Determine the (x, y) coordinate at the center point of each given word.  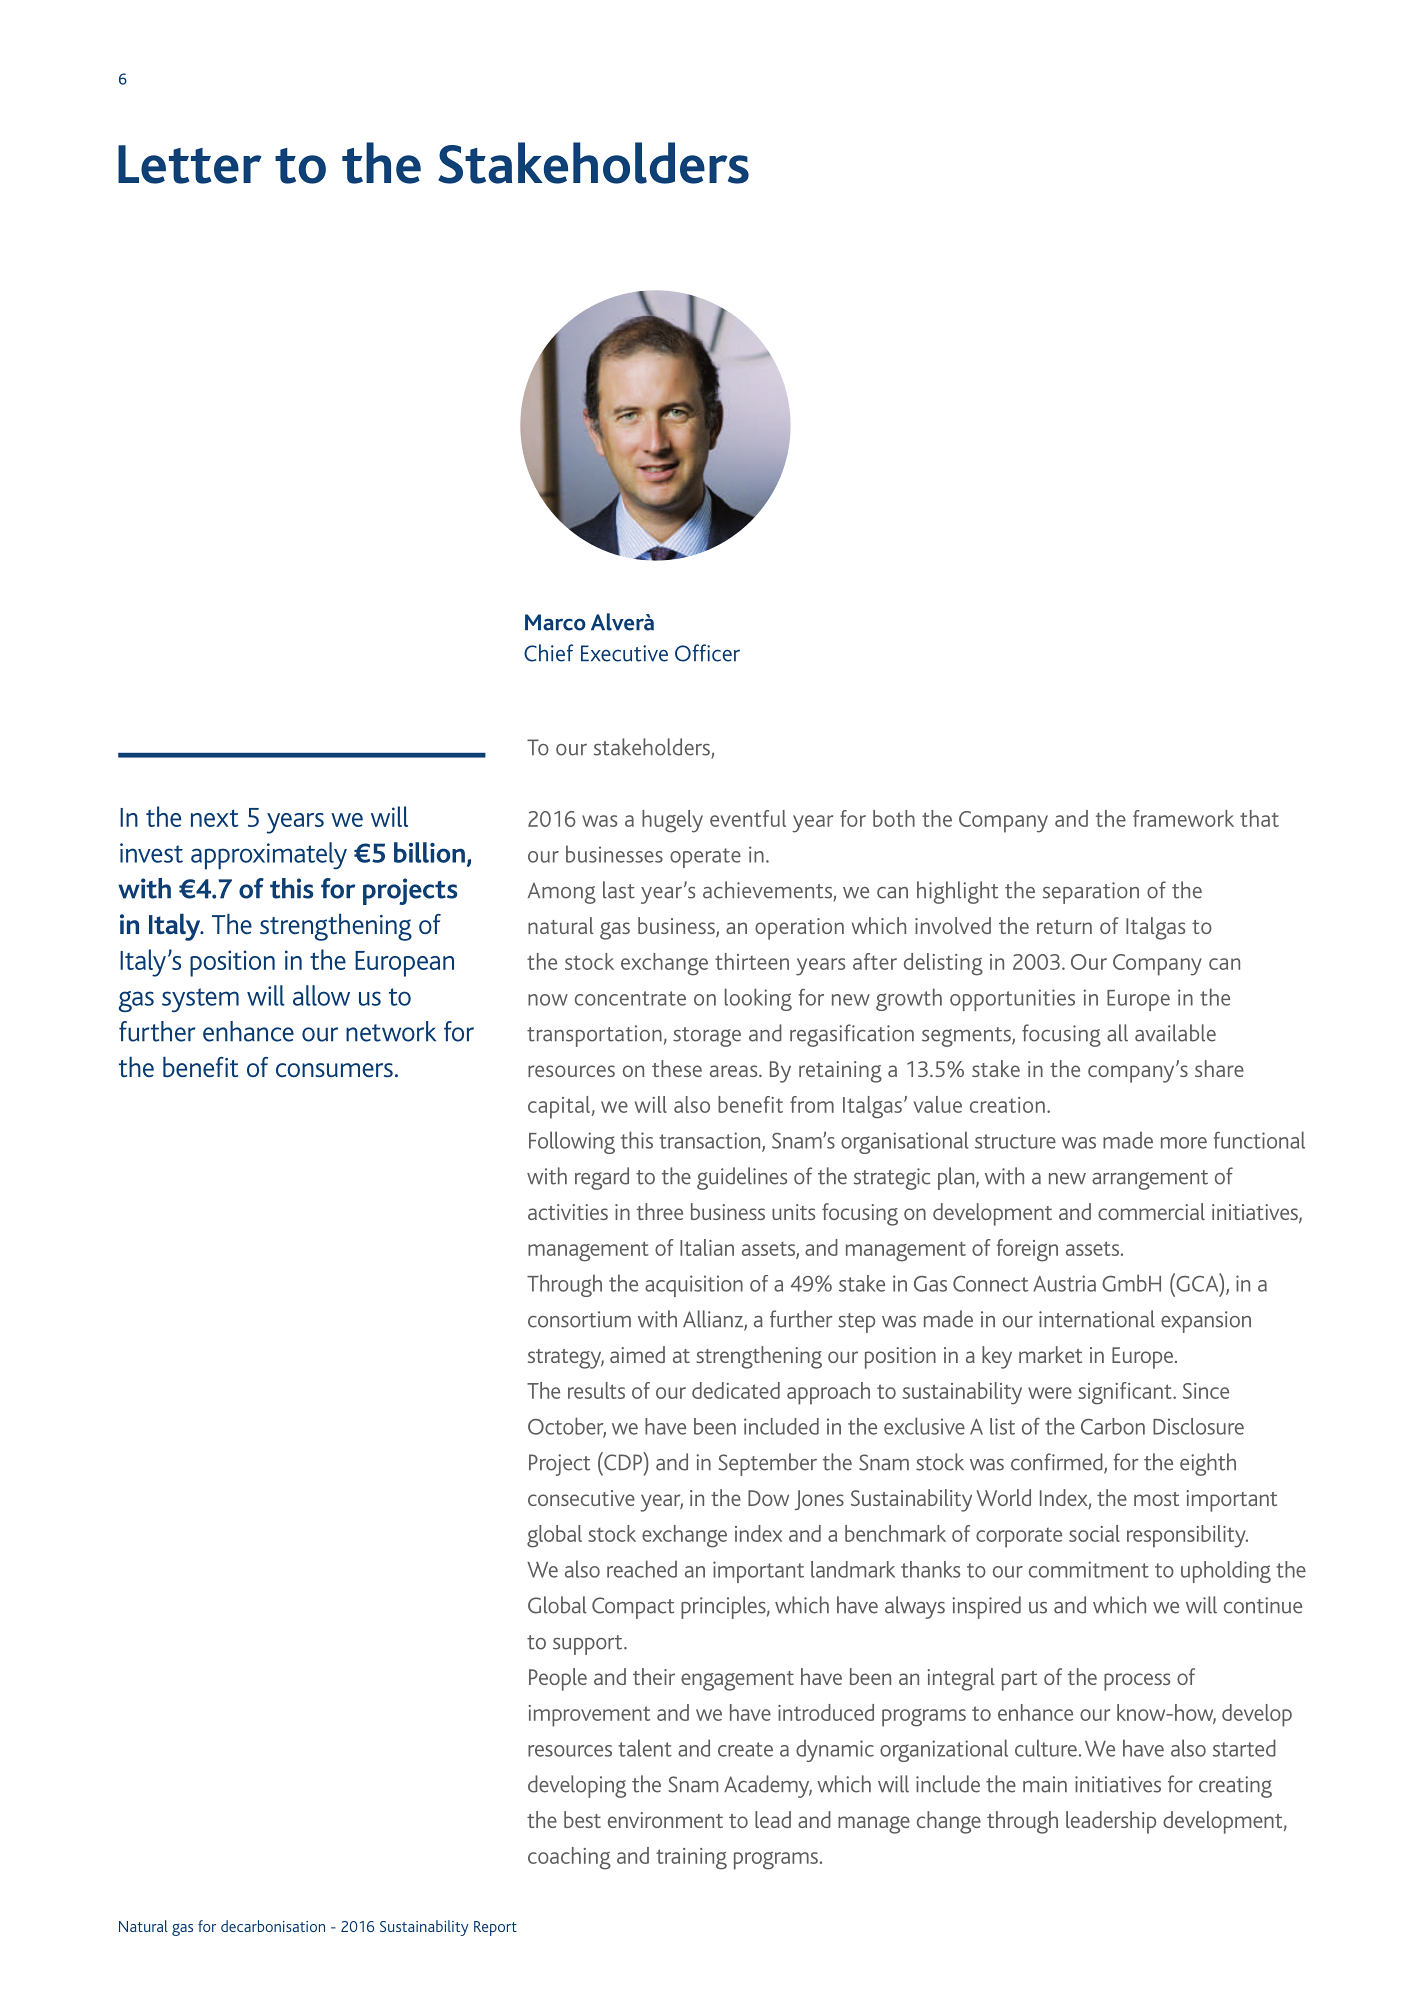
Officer (707, 653)
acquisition (694, 1286)
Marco (555, 622)
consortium (579, 1319)
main (1045, 1784)
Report (495, 1928)
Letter (190, 164)
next (214, 818)
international (1097, 1319)
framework (1183, 818)
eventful (748, 818)
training (691, 1859)
